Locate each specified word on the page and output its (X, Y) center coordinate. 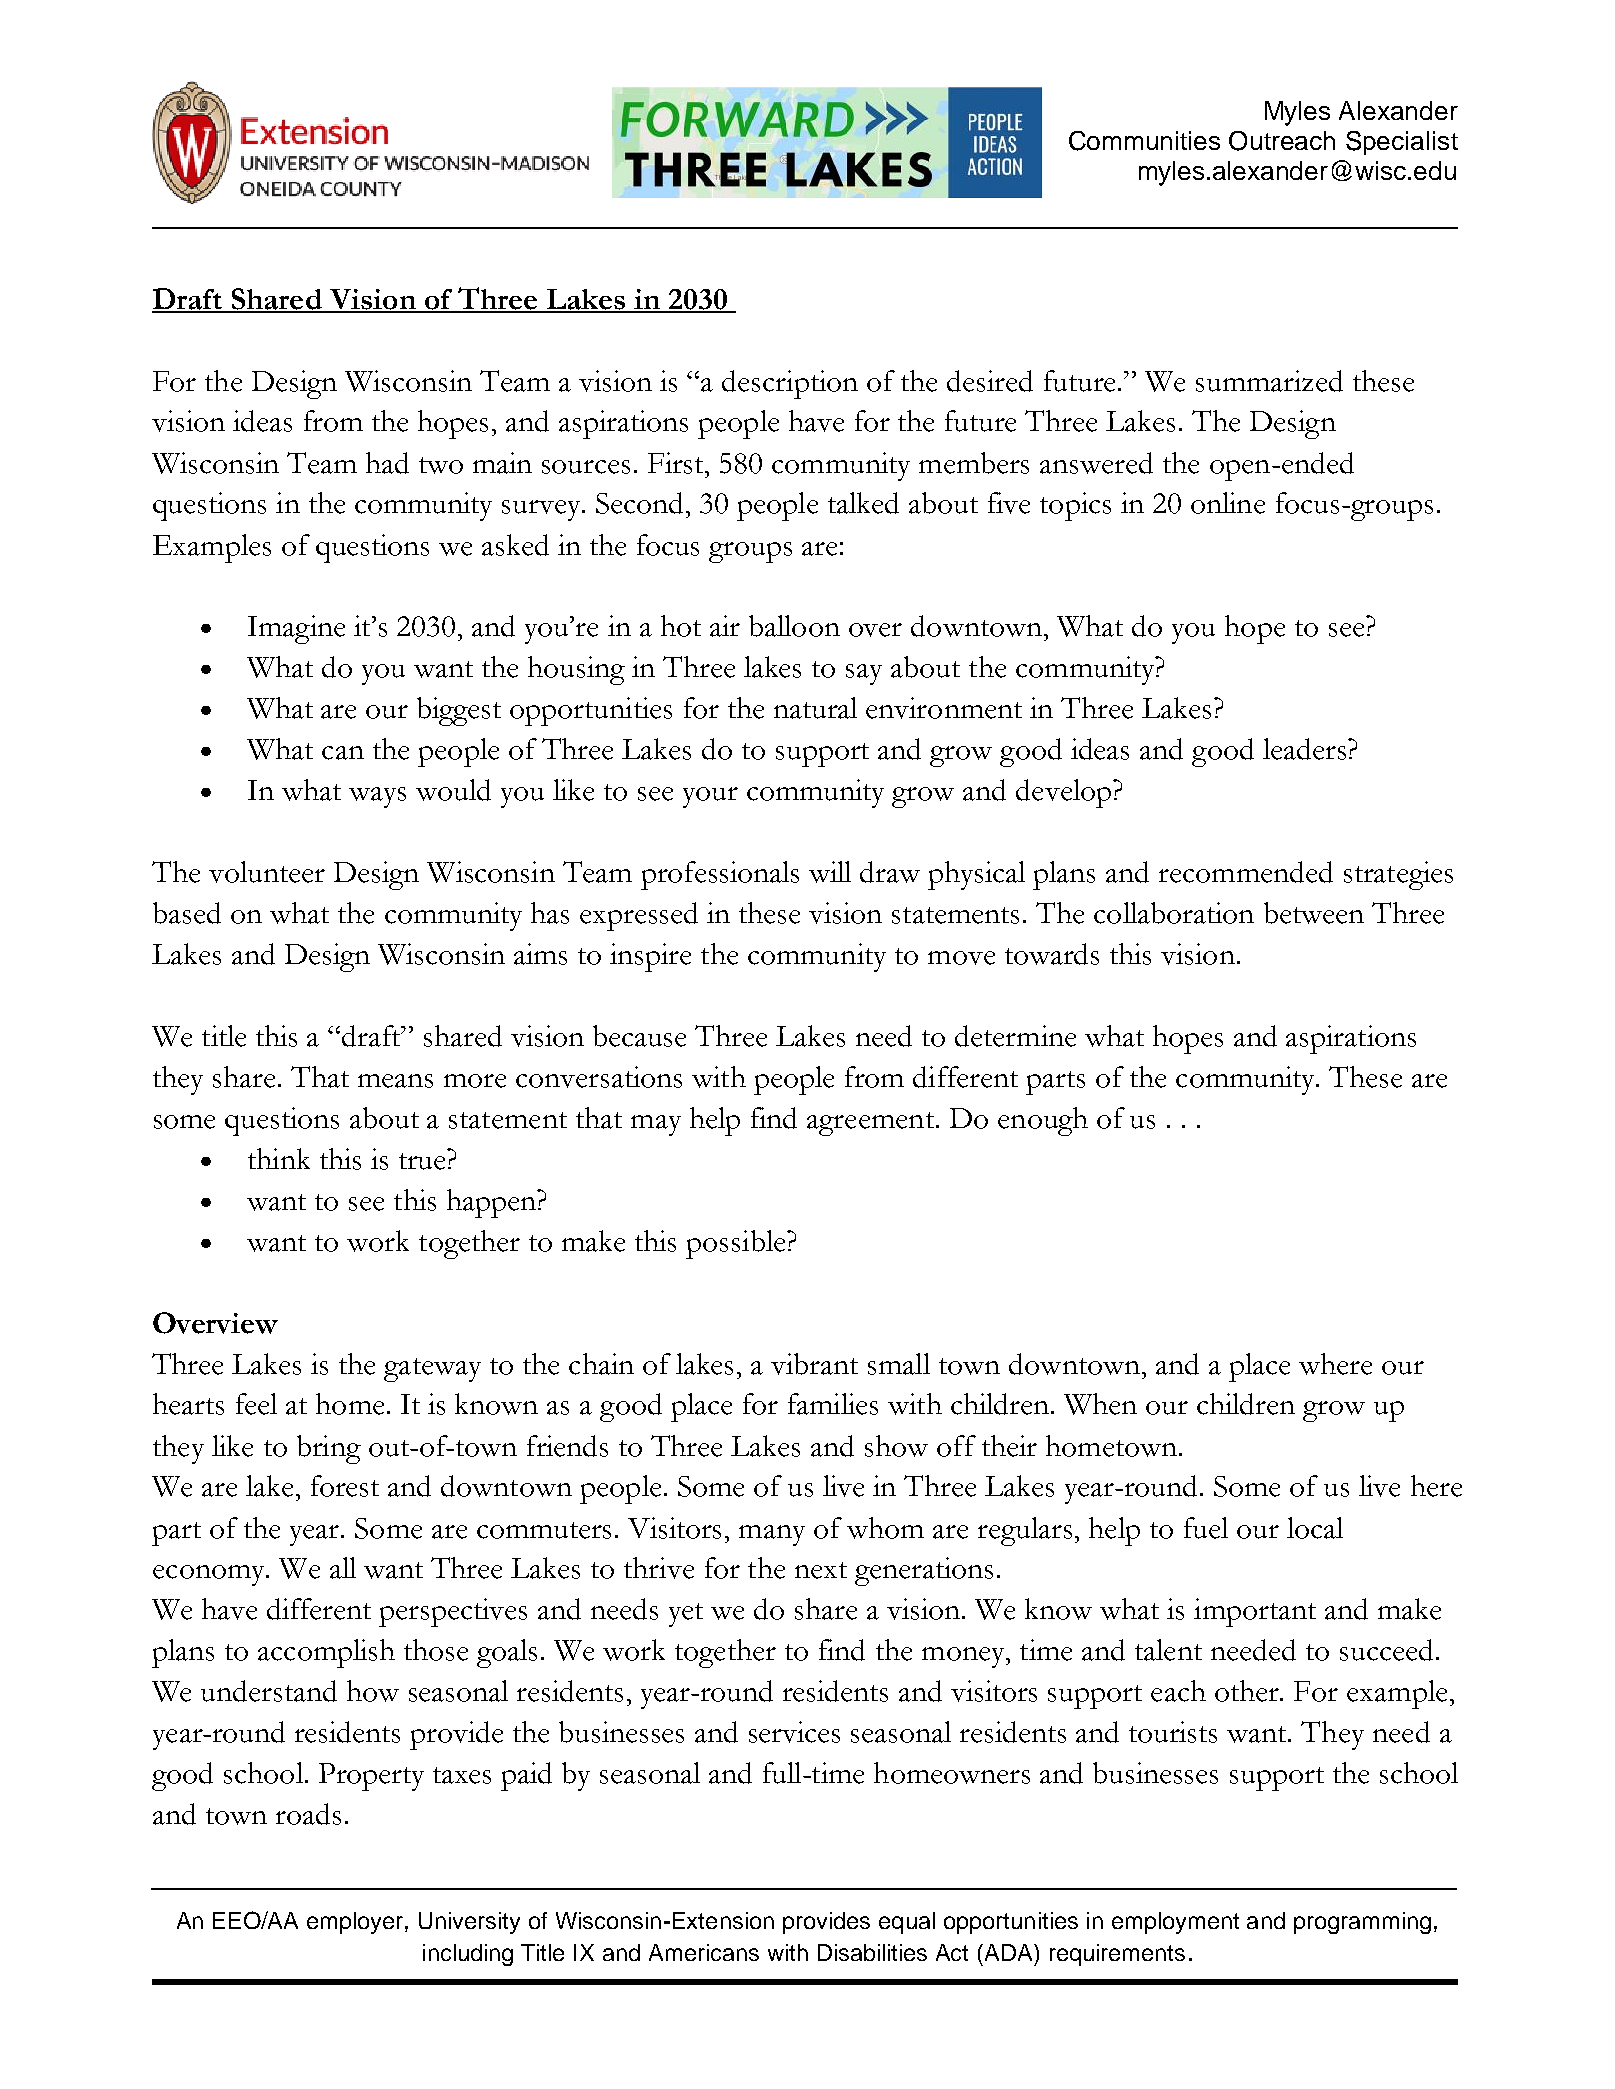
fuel (1206, 1528)
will (830, 872)
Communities (1144, 141)
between (1314, 913)
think (279, 1158)
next (821, 1570)
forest (345, 1486)
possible (737, 1244)
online (1228, 503)
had (387, 463)
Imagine (296, 629)
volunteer (267, 872)
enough (1043, 1121)
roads (308, 1814)
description (790, 384)
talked (863, 503)
